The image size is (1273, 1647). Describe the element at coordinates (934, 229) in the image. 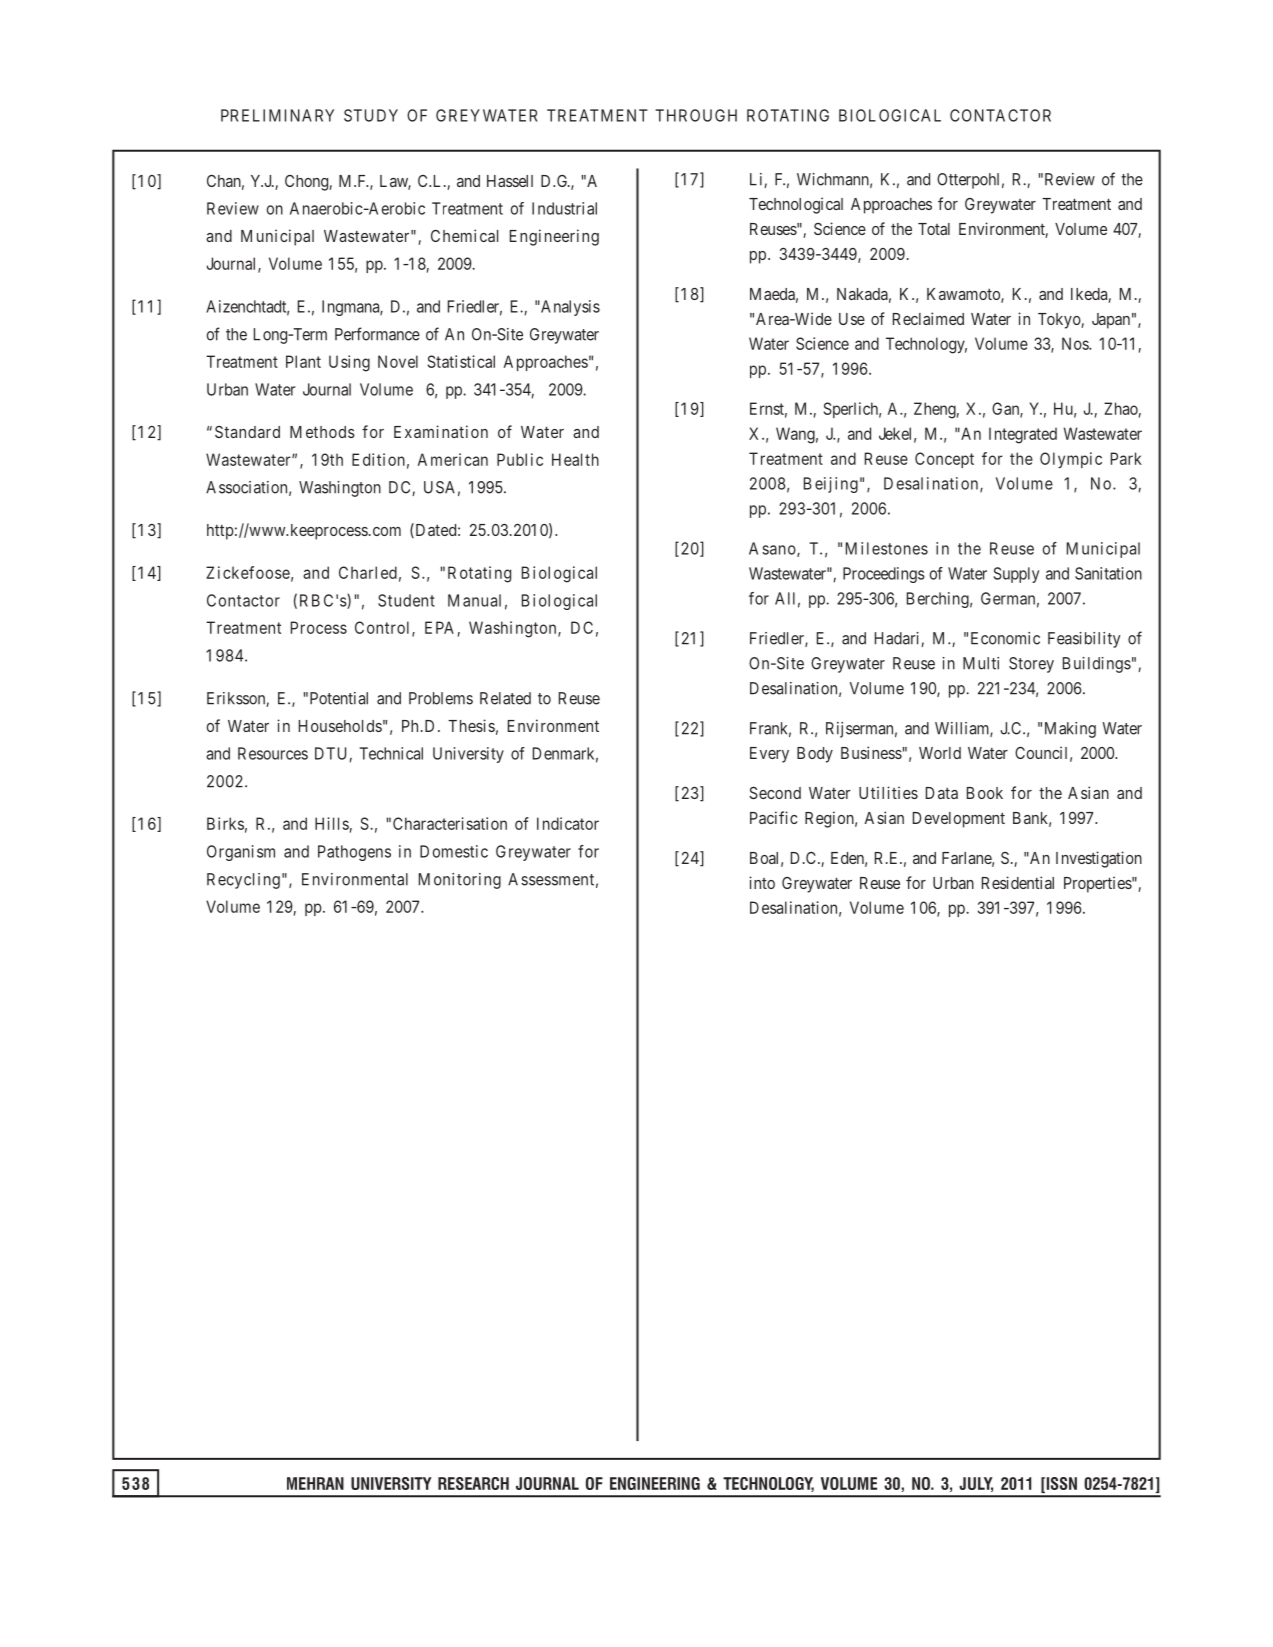

I see `Total` at that location.
